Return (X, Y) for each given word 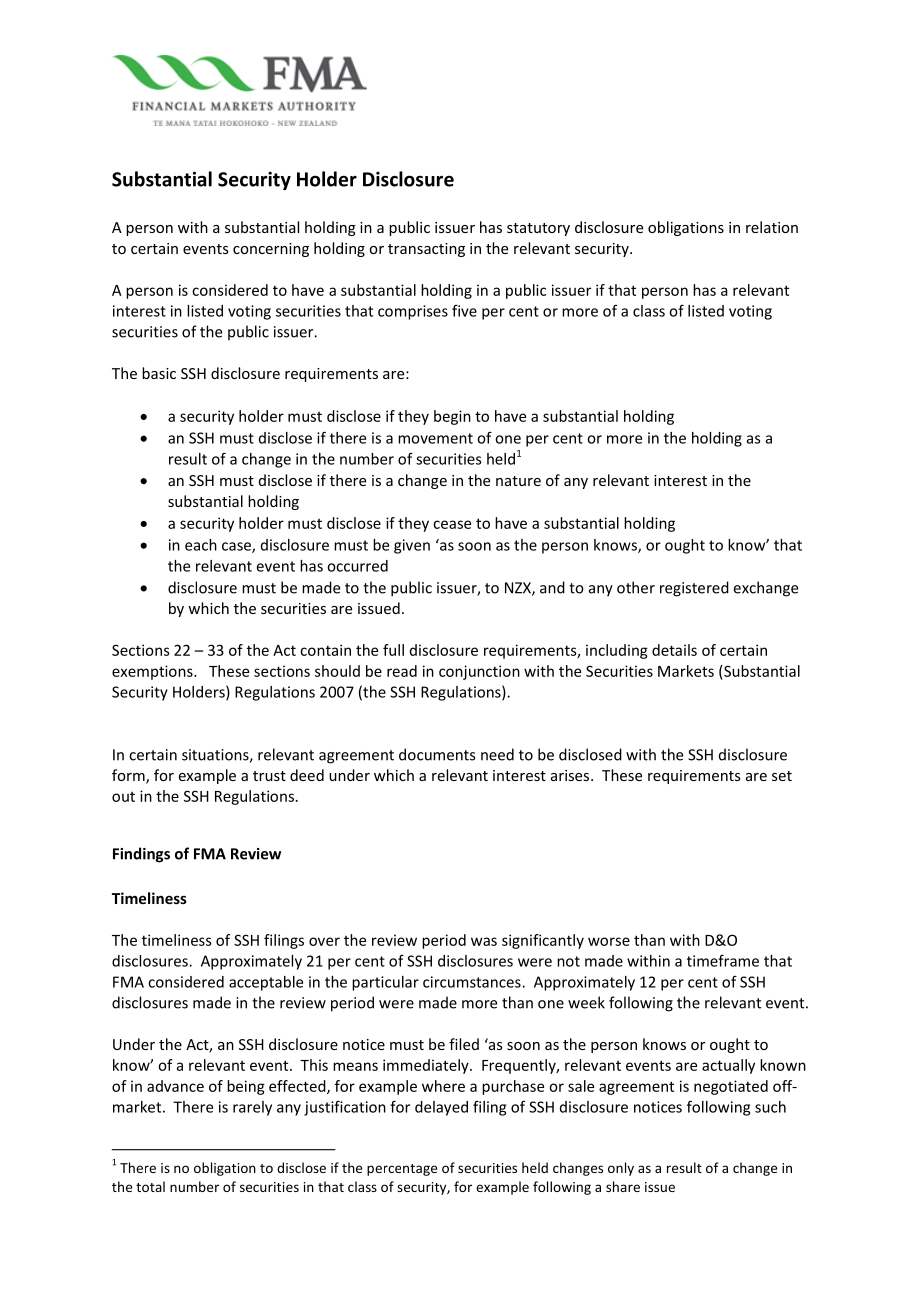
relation (772, 227)
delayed (441, 1108)
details (674, 650)
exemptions (153, 672)
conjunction (479, 672)
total (150, 1186)
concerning (271, 250)
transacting (426, 250)
